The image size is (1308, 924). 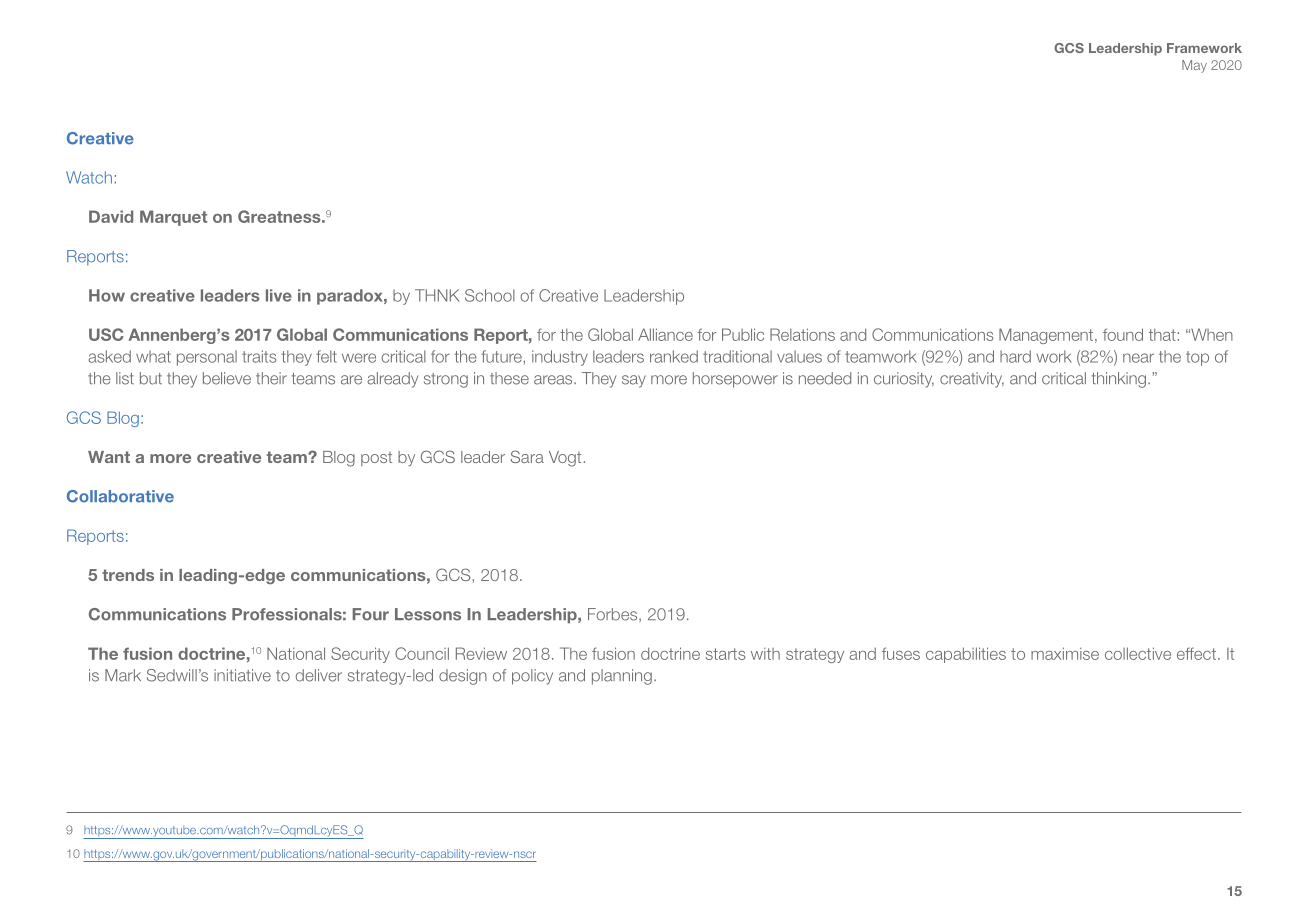 What do you see at coordinates (1123, 334) in the screenshot?
I see `found` at bounding box center [1123, 334].
